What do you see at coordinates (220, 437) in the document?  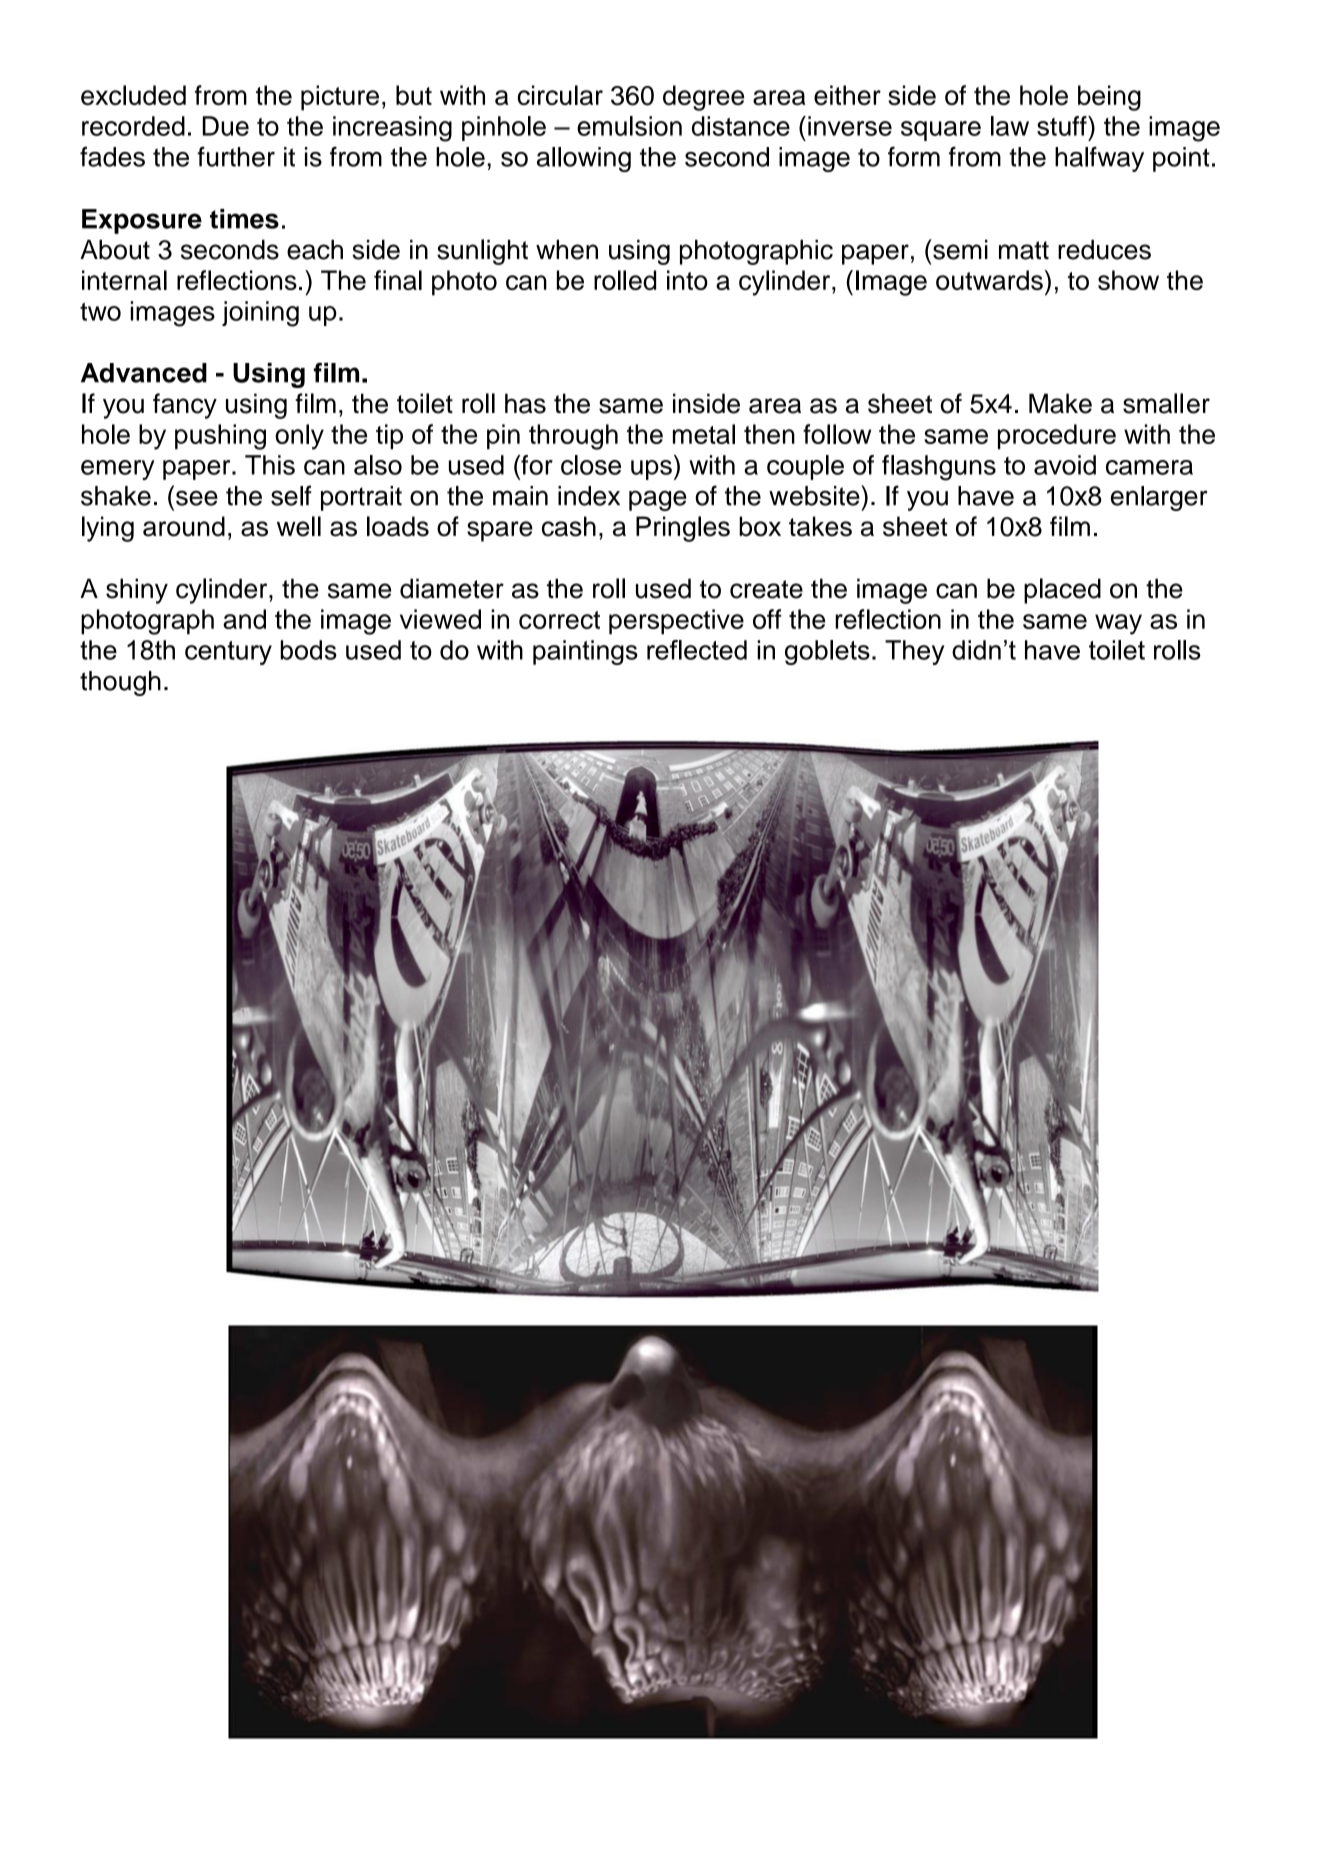 I see `pushing` at bounding box center [220, 437].
